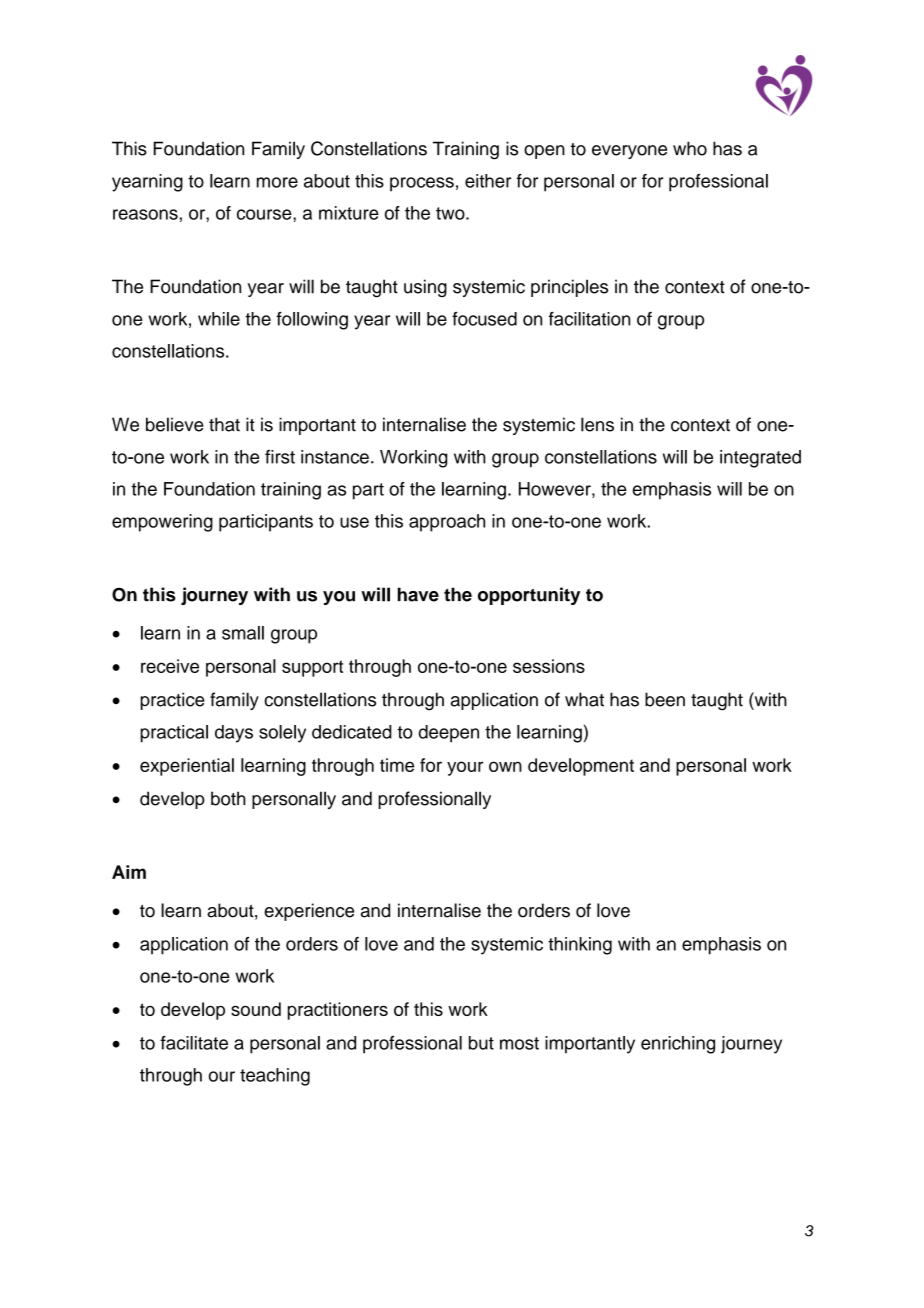 The image size is (924, 1308). I want to click on been, so click(665, 699).
